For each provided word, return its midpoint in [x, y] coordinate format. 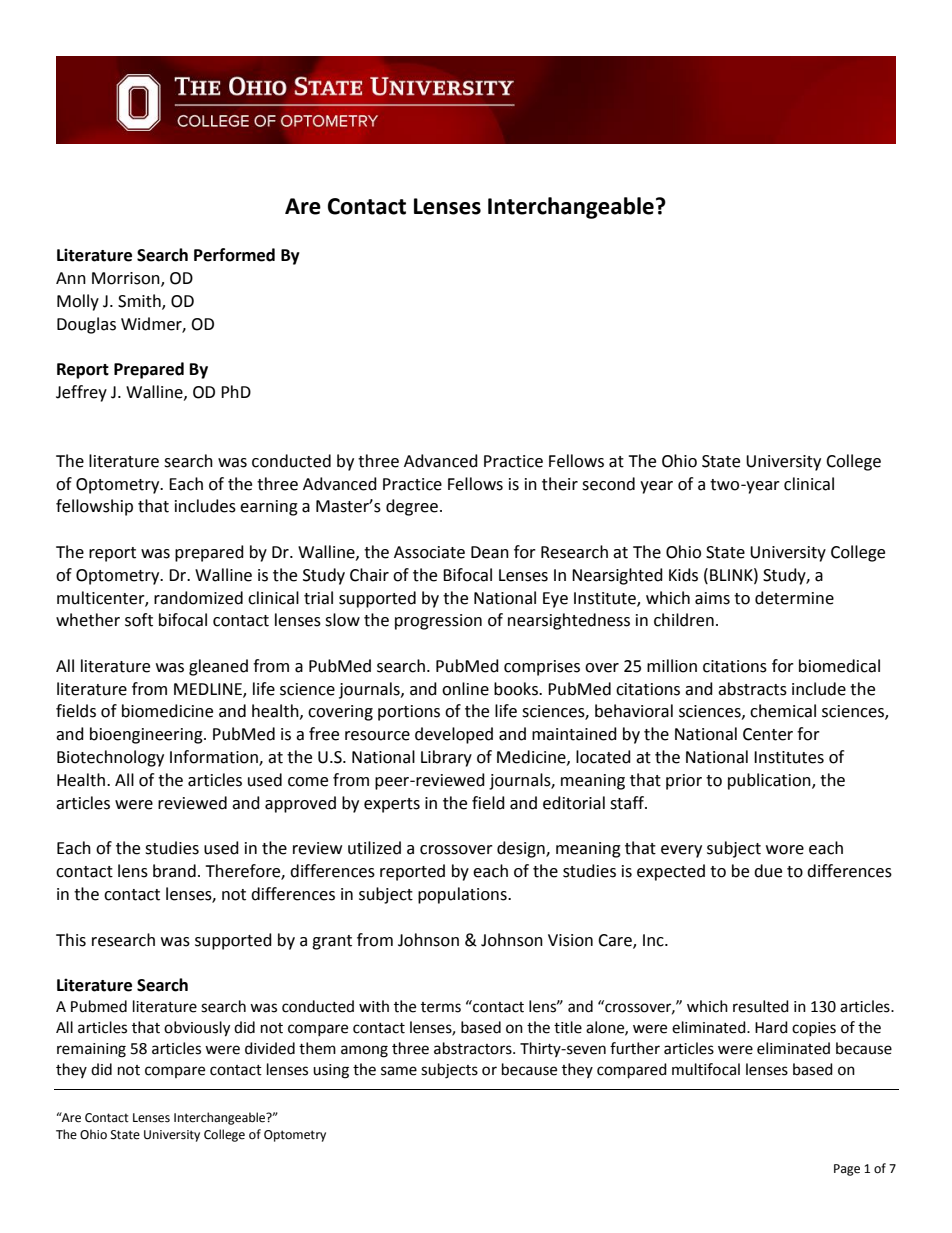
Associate [429, 552]
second [608, 484]
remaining [91, 1050]
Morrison [127, 279]
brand [174, 871]
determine [794, 598]
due [768, 871]
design [522, 849]
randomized [198, 598]
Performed [234, 255]
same [399, 1071]
